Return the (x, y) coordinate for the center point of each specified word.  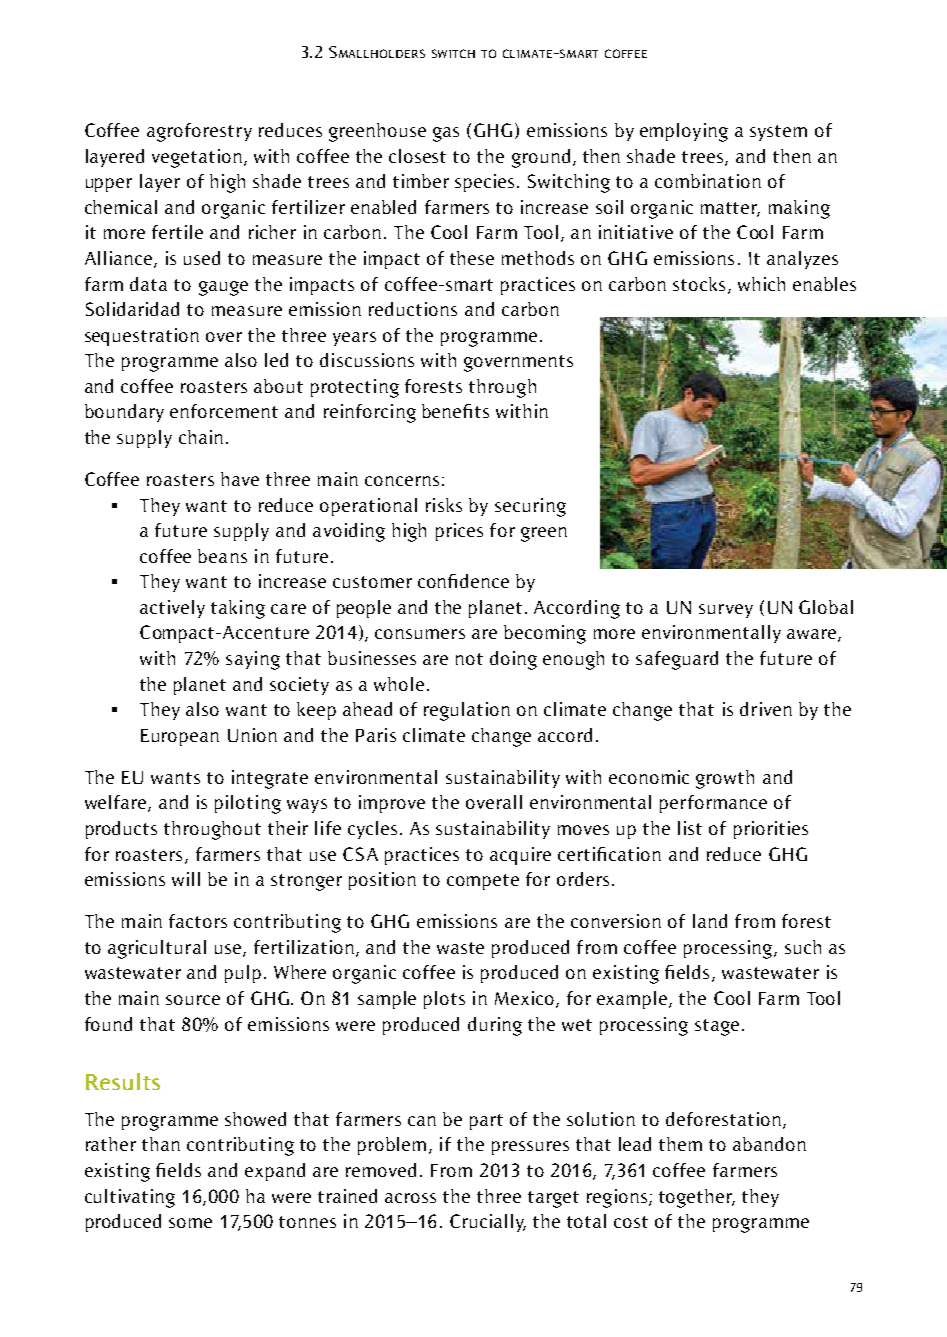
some (190, 1223)
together (697, 1198)
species (484, 183)
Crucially (488, 1223)
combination (708, 181)
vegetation (197, 158)
